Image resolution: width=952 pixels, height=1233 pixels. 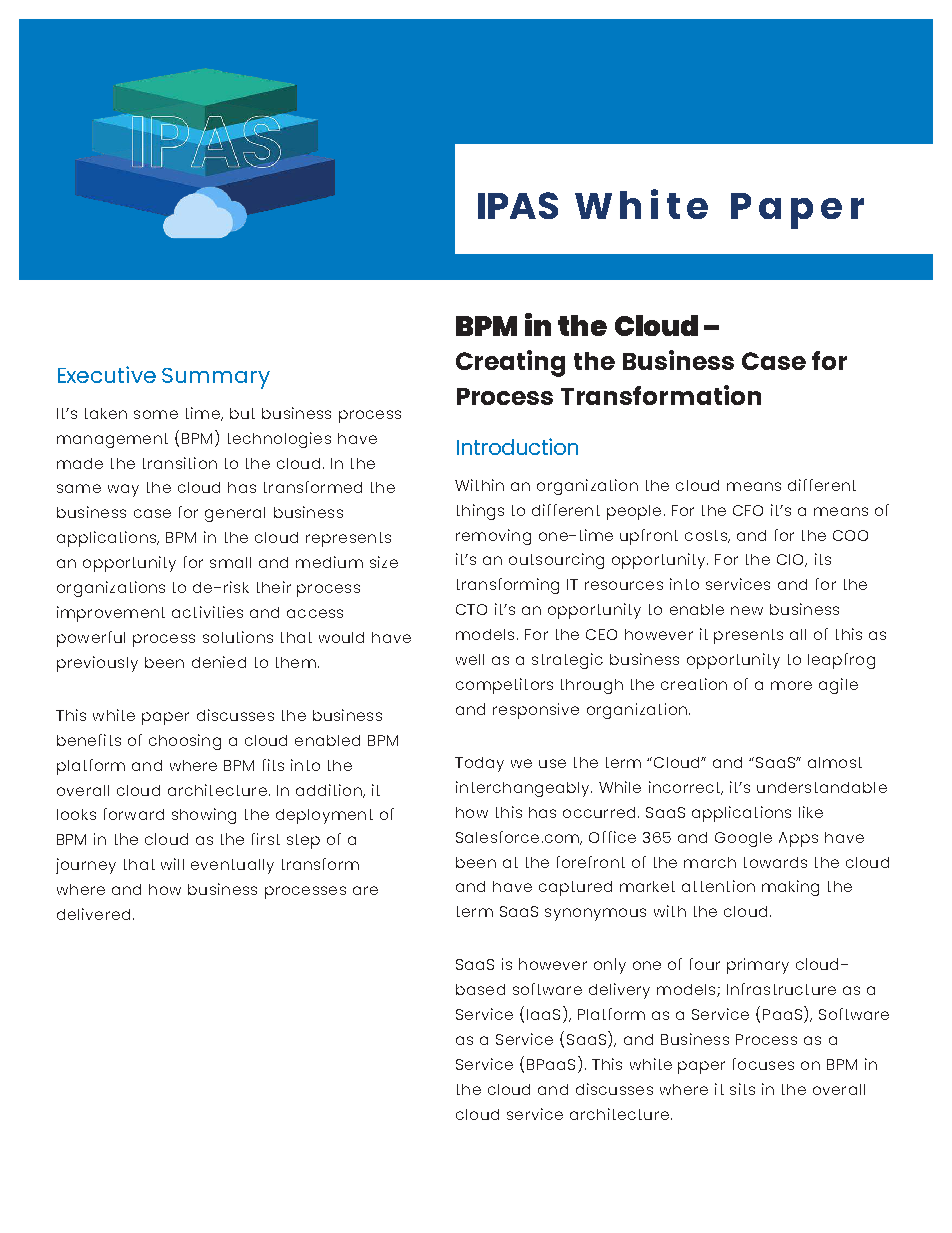 I want to click on IPAS, so click(x=518, y=205).
